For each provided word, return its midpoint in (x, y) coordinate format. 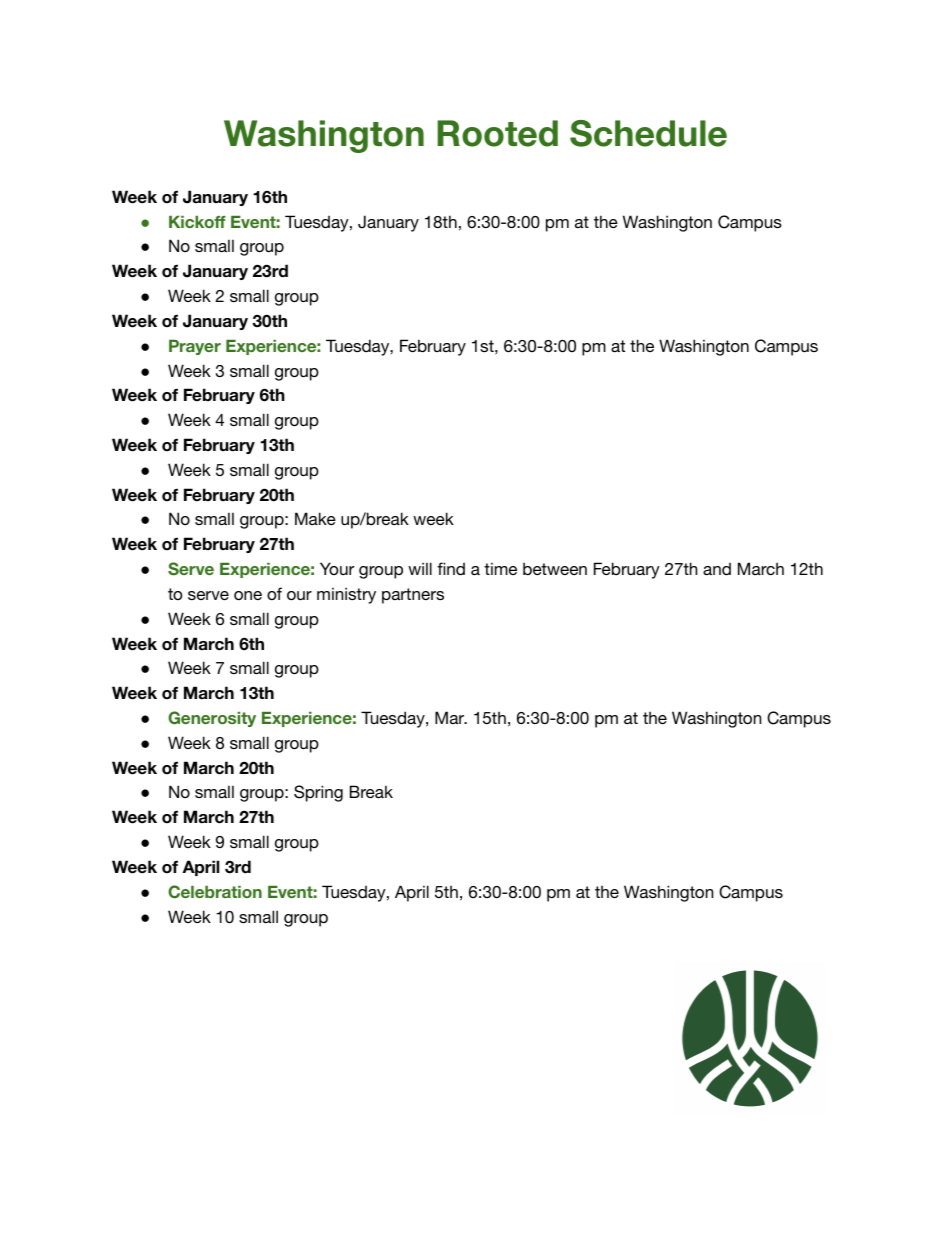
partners (413, 596)
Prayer (195, 347)
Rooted (497, 133)
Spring (318, 793)
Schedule (648, 133)
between (555, 568)
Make (315, 518)
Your (337, 568)
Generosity (212, 719)
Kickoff (197, 222)
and (717, 569)
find (451, 568)
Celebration (215, 892)
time (500, 568)
